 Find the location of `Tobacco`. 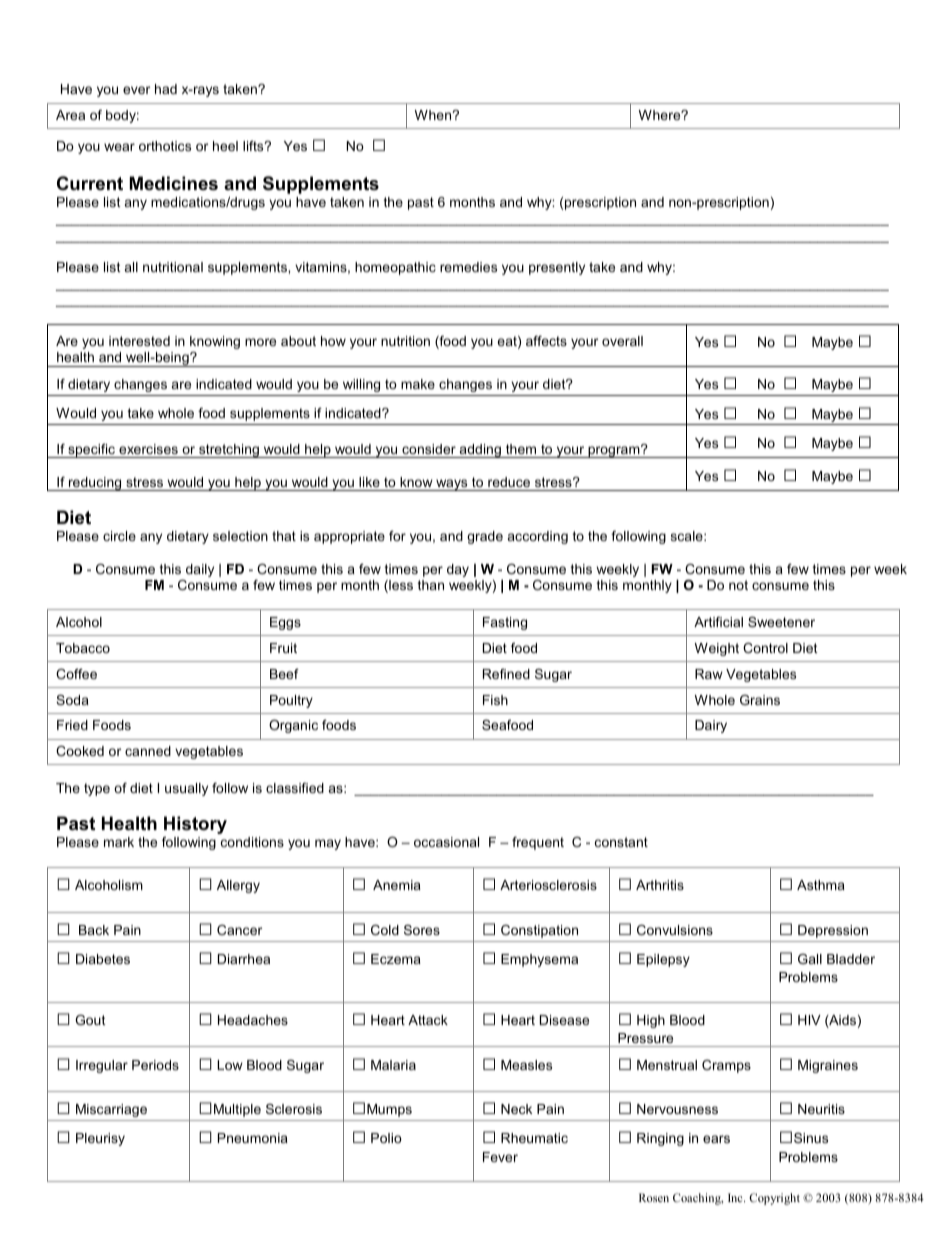

Tobacco is located at coordinates (83, 648).
